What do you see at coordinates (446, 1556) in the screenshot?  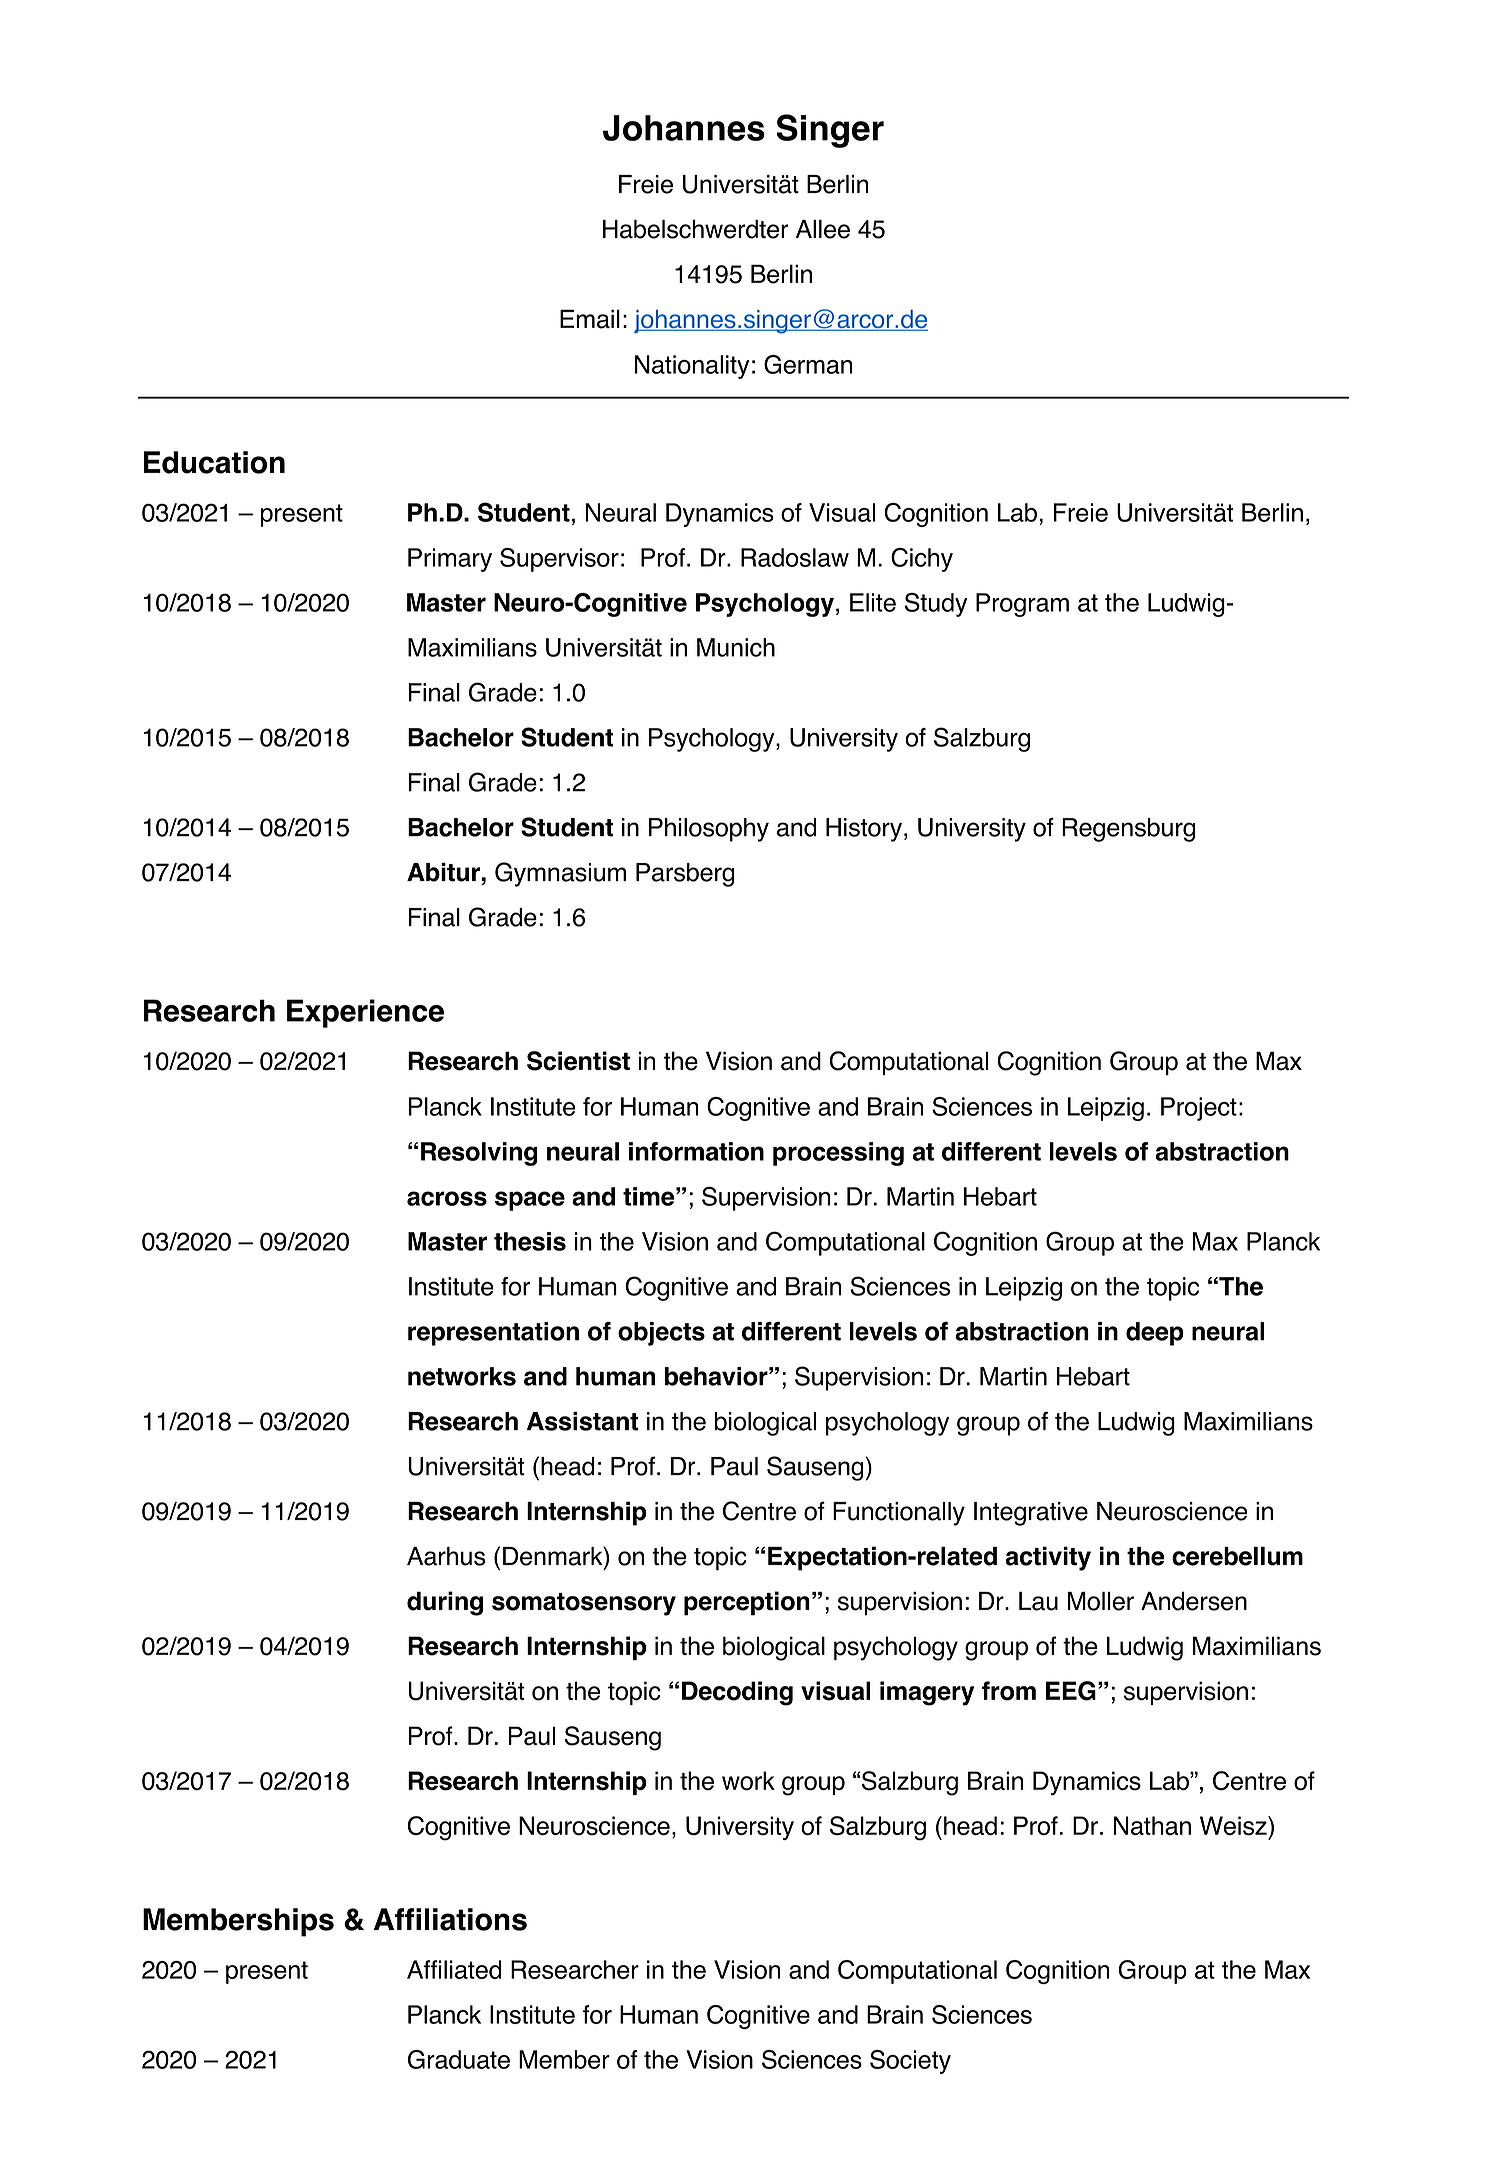 I see `Aarhus` at bounding box center [446, 1556].
